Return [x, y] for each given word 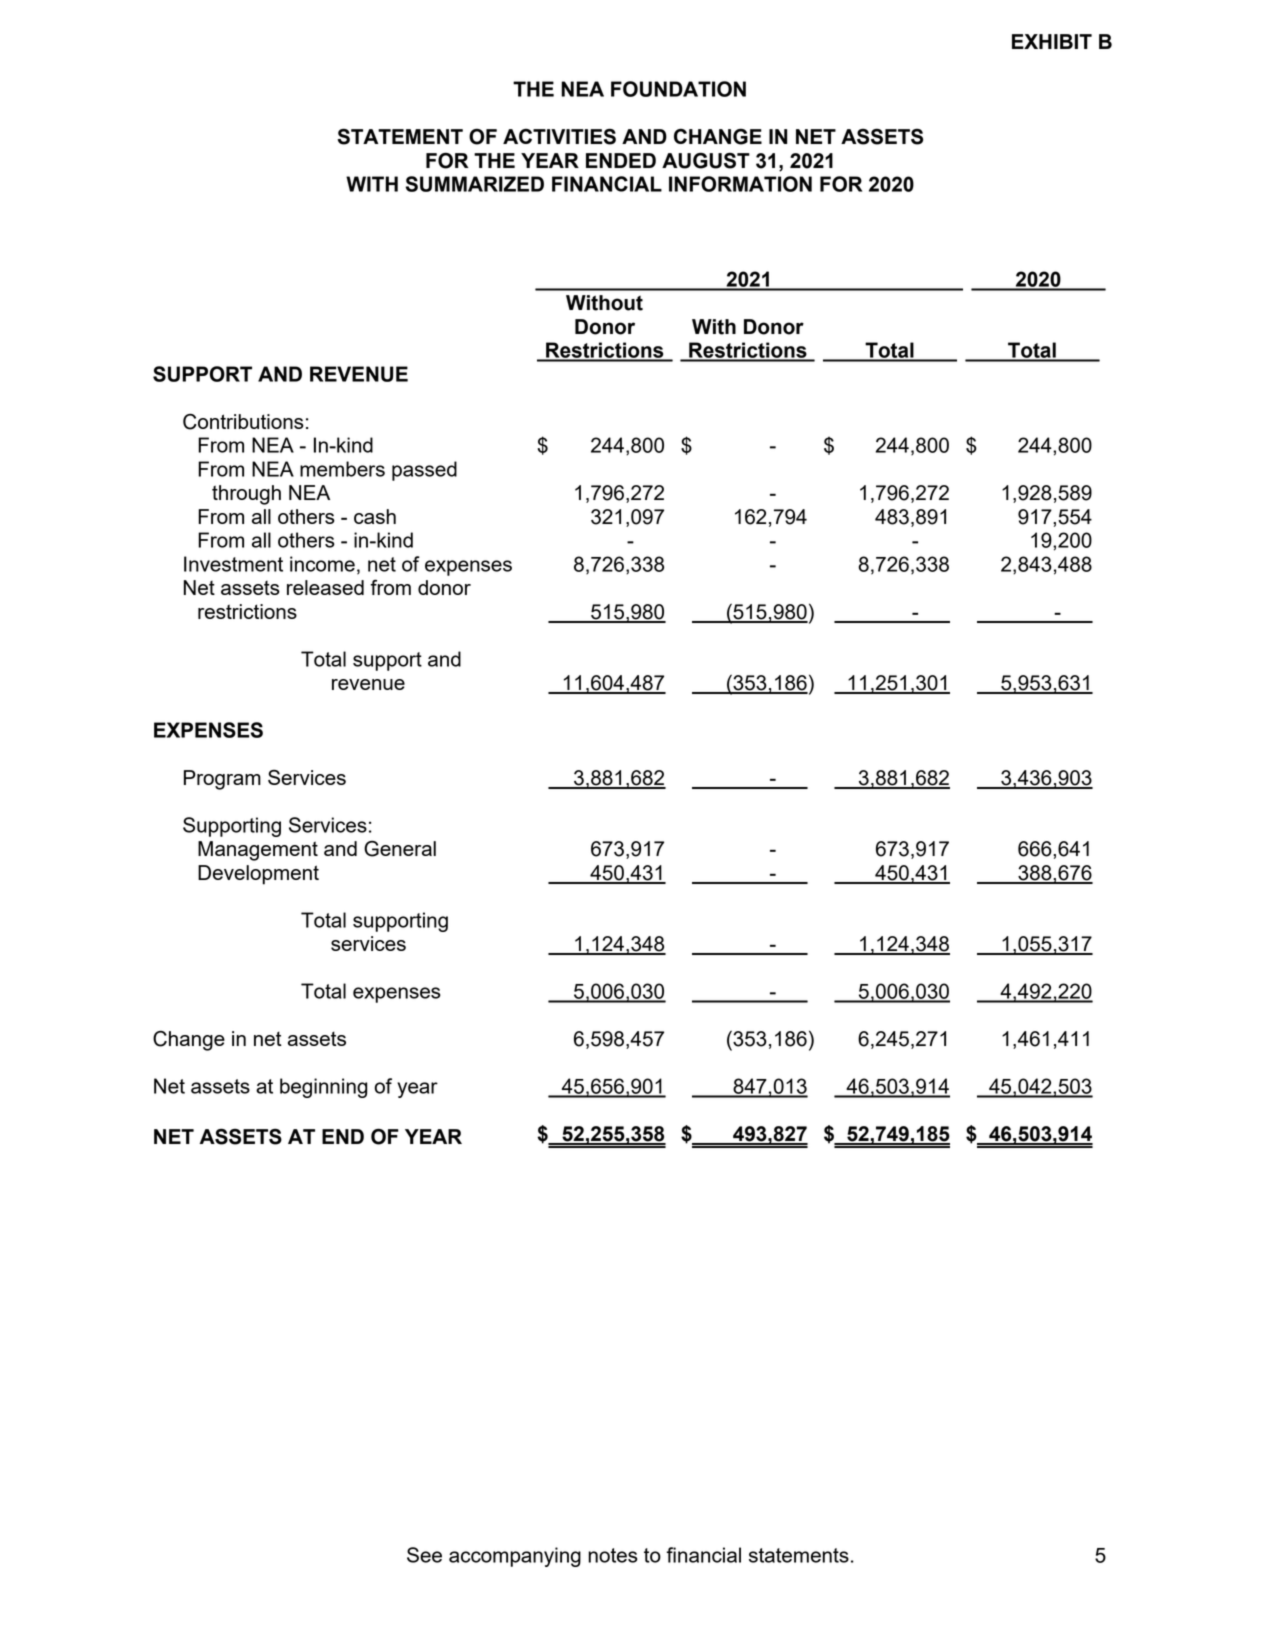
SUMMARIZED [474, 184]
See [424, 1555]
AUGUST [706, 160]
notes [613, 1555]
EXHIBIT [1052, 41]
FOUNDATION [678, 89]
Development [258, 875]
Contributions [243, 422]
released [325, 587]
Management [258, 851]
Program [222, 780]
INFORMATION [740, 184]
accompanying [515, 1557]
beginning [323, 1088]
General [400, 849]
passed [424, 471]
